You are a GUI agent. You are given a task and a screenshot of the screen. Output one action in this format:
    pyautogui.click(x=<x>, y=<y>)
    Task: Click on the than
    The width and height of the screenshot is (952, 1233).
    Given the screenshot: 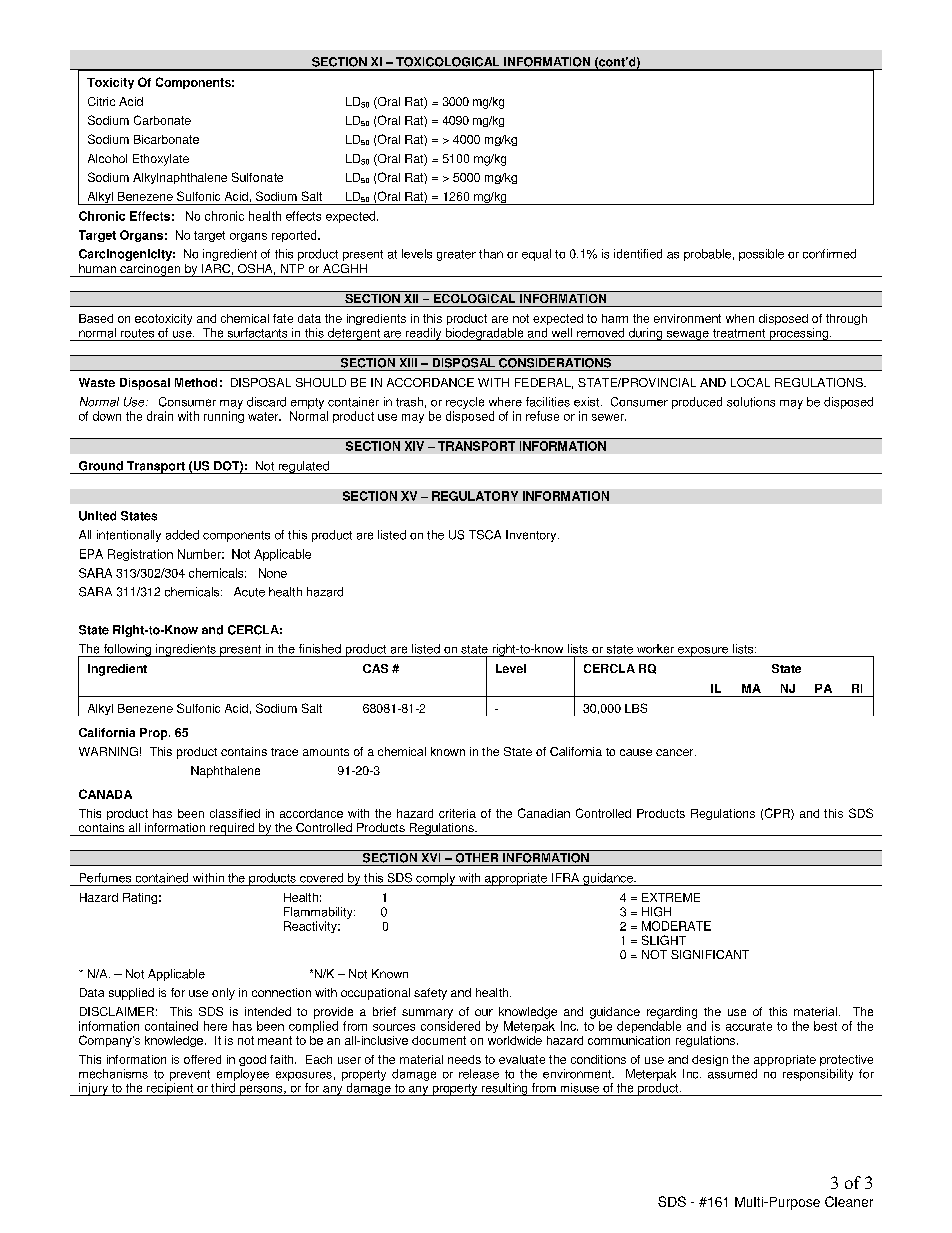 What is the action you would take?
    pyautogui.click(x=491, y=254)
